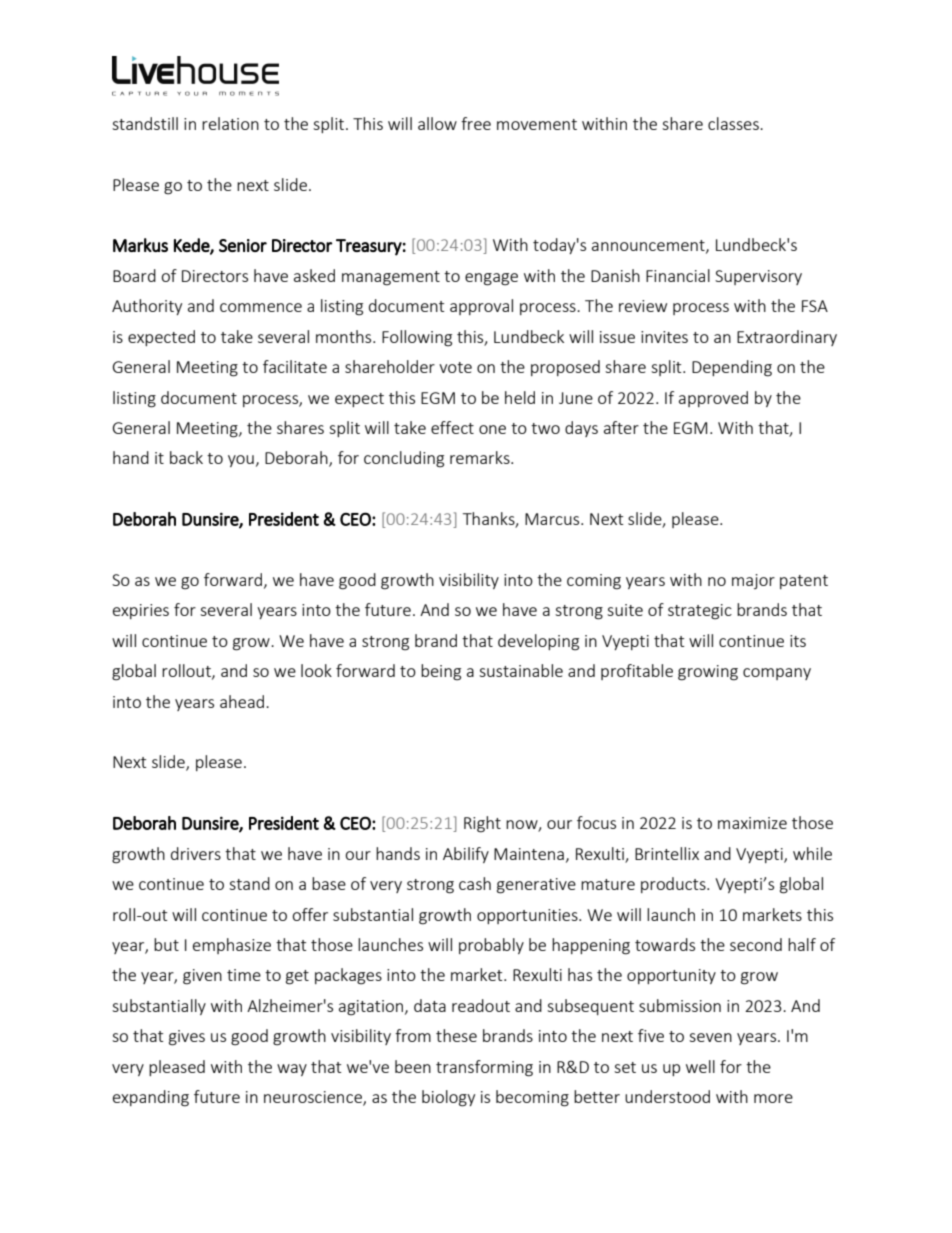 This screenshot has height=1233, width=952. I want to click on relation, so click(230, 123).
